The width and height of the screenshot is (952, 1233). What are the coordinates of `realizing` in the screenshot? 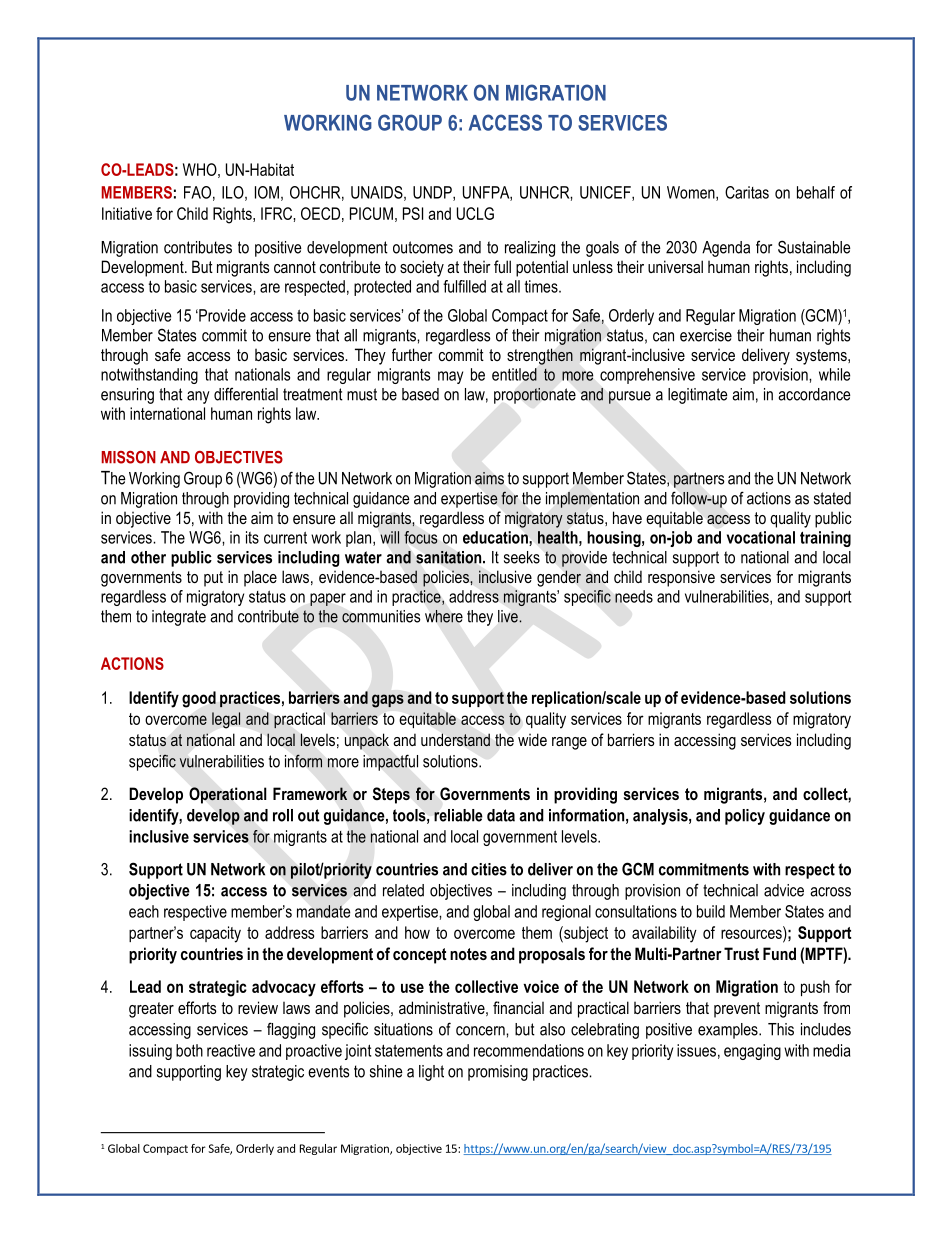 It's located at (530, 249).
